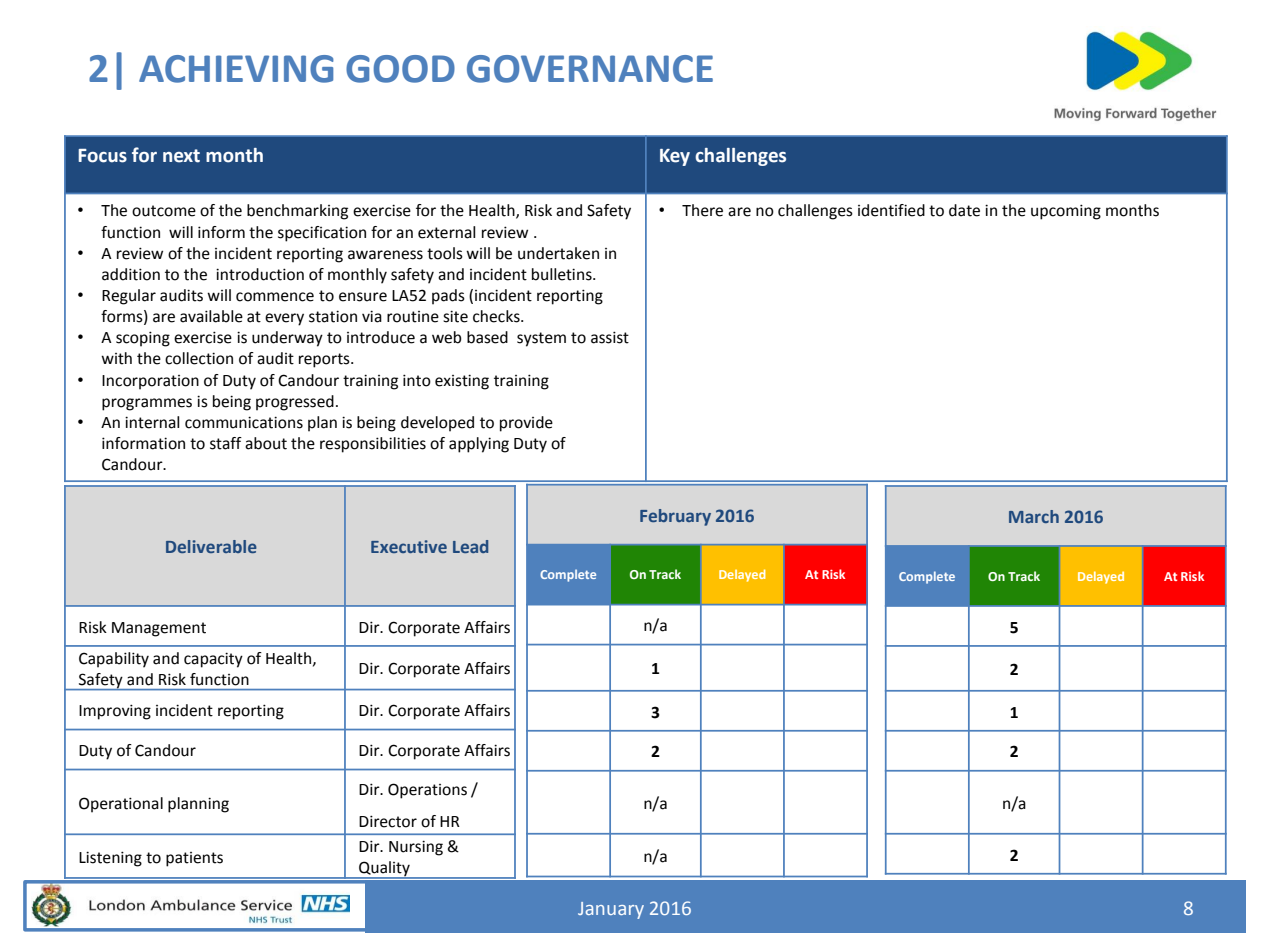  Describe the element at coordinates (1034, 516) in the image. I see `March` at that location.
